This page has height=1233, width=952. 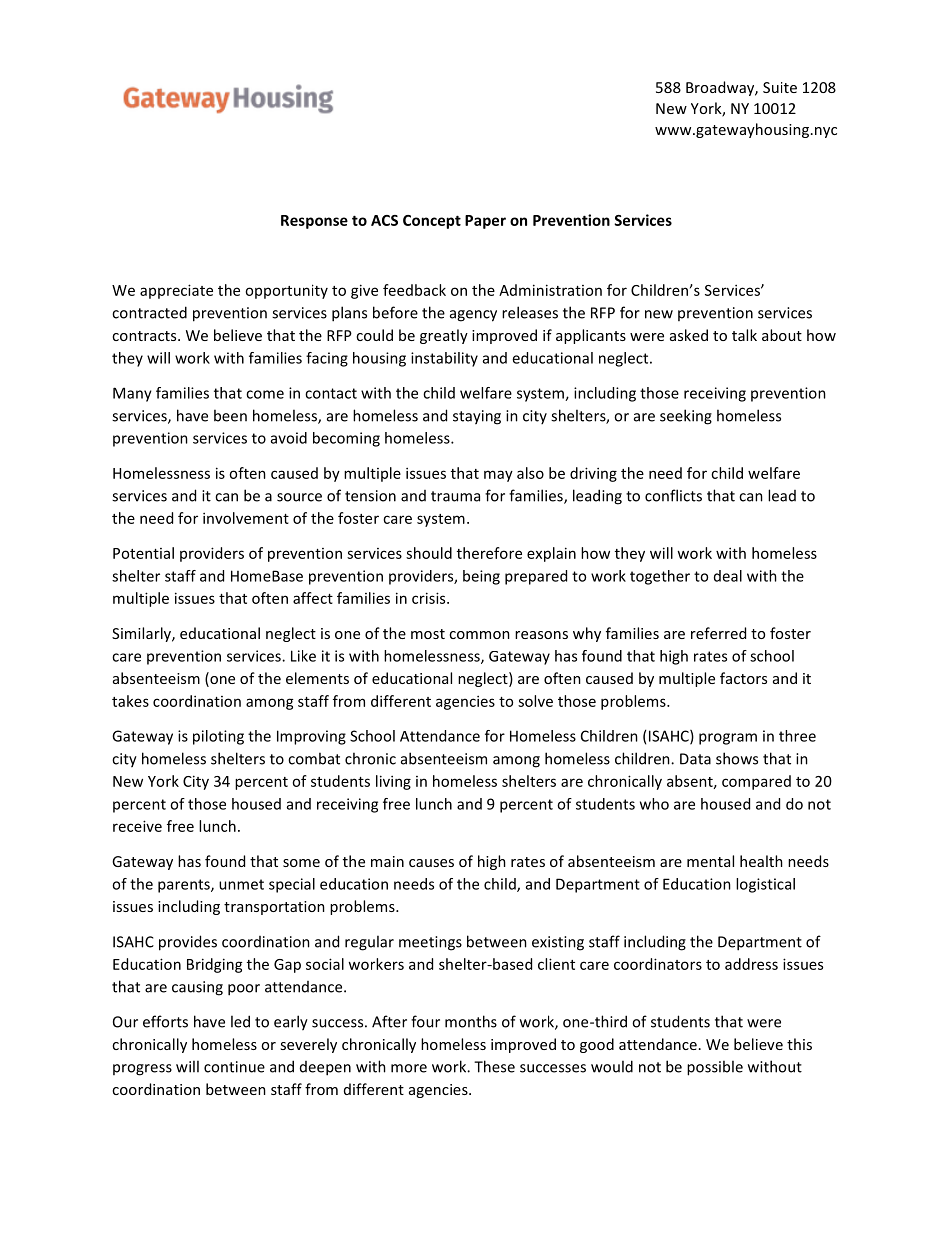 What do you see at coordinates (137, 826) in the page?
I see `receive` at bounding box center [137, 826].
